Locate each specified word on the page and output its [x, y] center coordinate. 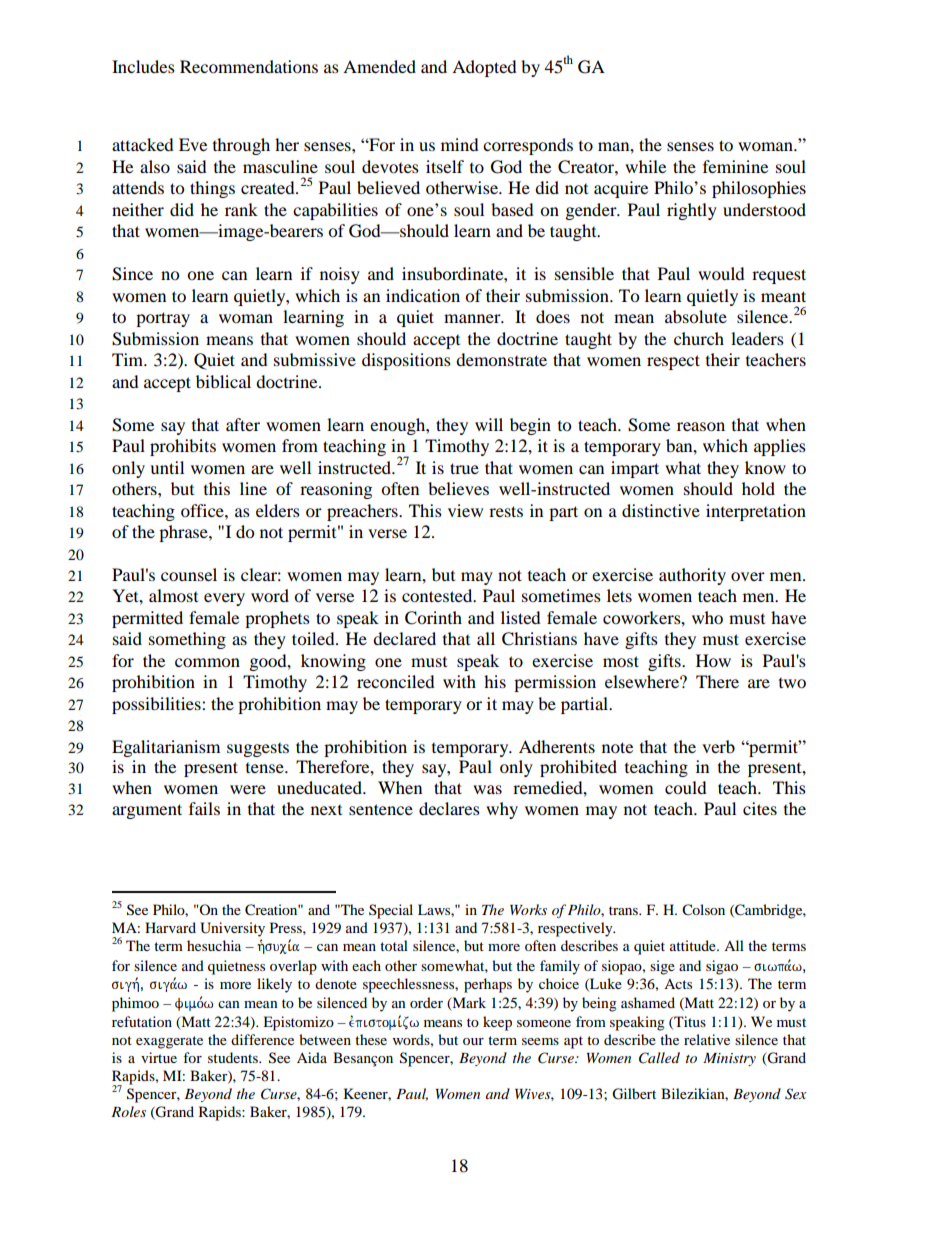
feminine [735, 166]
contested [438, 595]
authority [692, 576]
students [234, 1057]
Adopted [484, 68]
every [224, 599]
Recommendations [249, 66]
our [473, 1041]
